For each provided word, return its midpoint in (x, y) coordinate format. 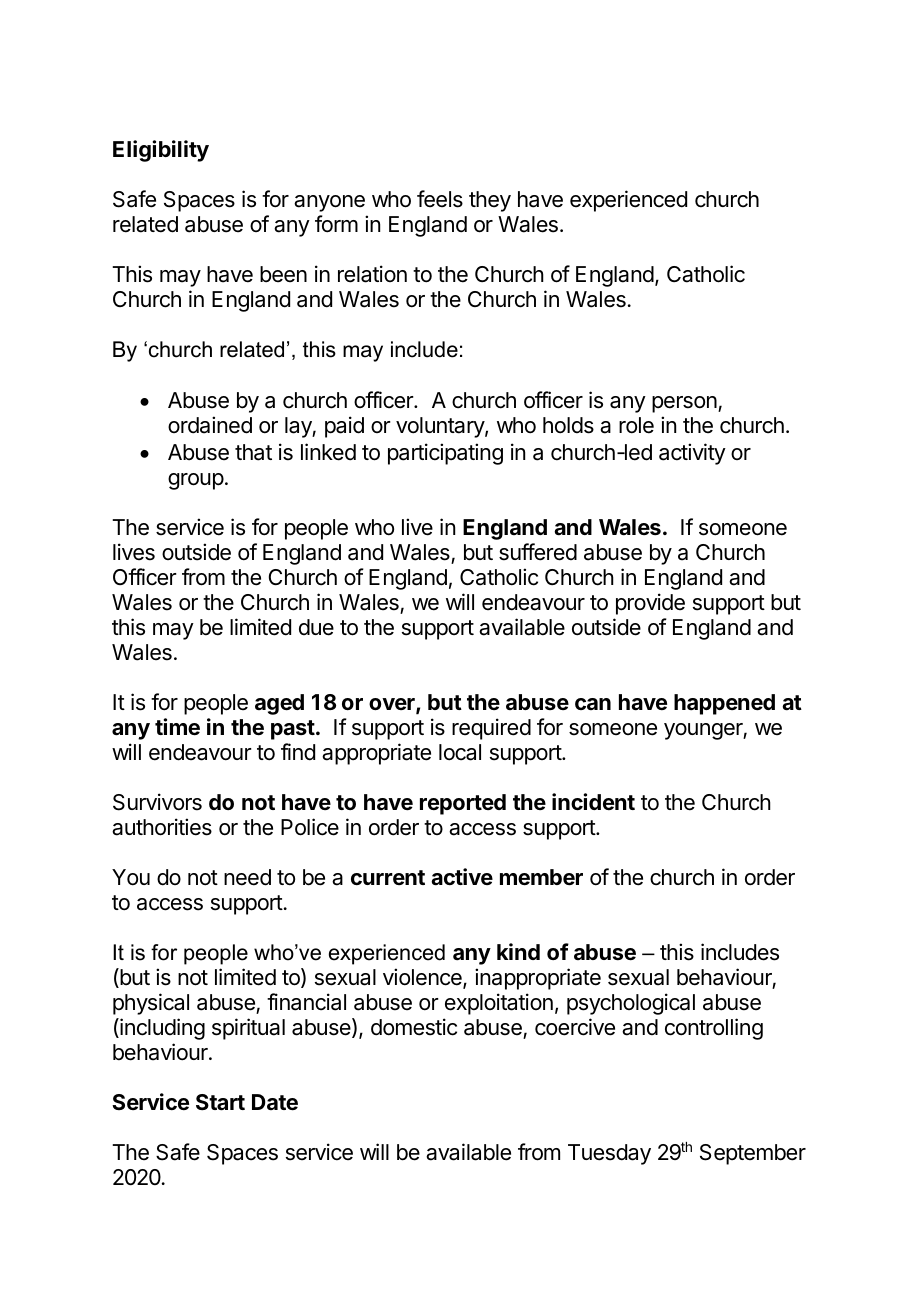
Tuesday (609, 1154)
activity (692, 454)
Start (220, 1102)
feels (440, 199)
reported (463, 804)
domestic (414, 1027)
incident (593, 802)
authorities (162, 827)
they (490, 201)
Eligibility (161, 151)
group (196, 481)
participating (445, 454)
